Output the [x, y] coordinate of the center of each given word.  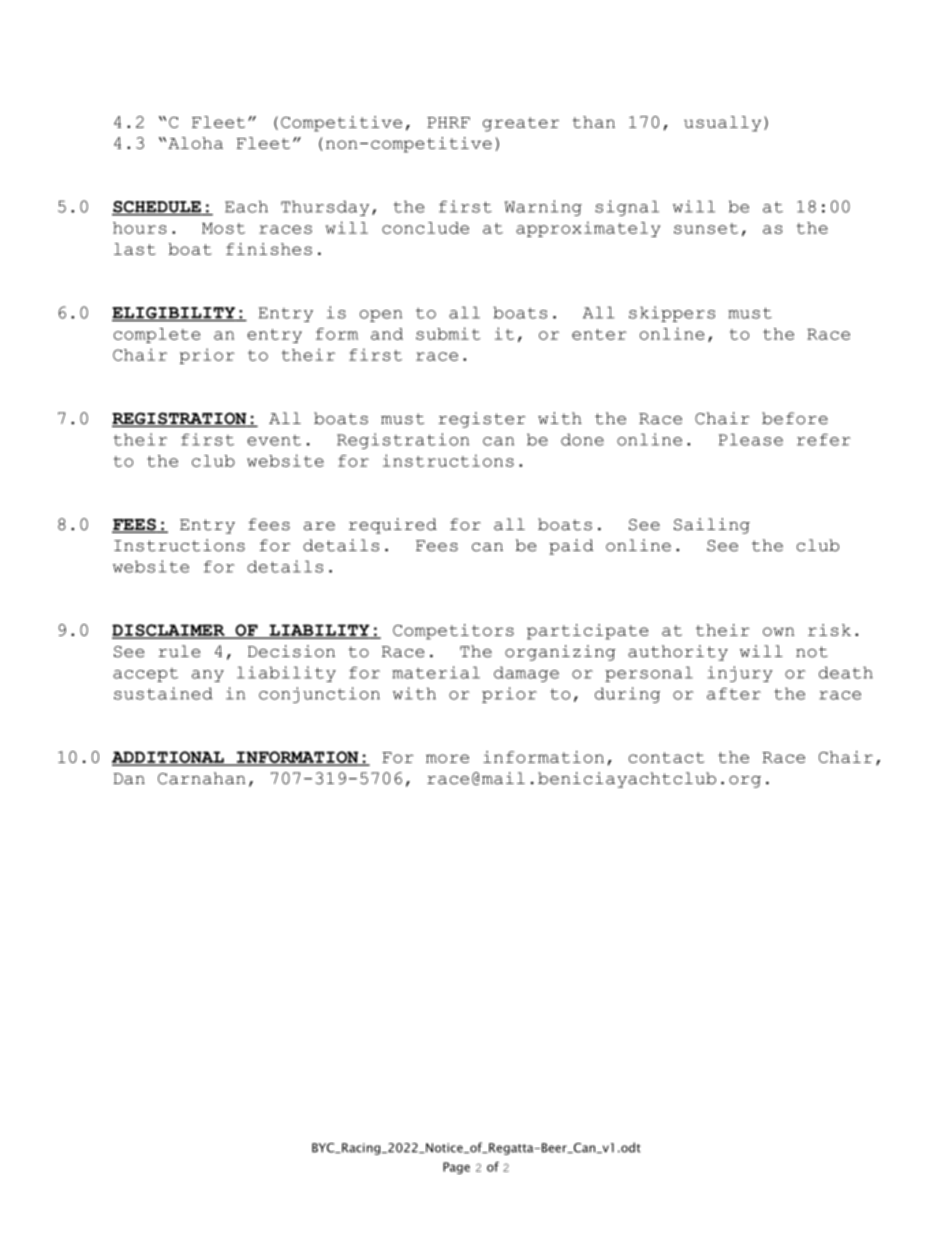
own [778, 631]
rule [179, 651]
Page [456, 1168]
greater [521, 124]
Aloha [195, 143]
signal [627, 208]
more [447, 758]
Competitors [453, 632]
